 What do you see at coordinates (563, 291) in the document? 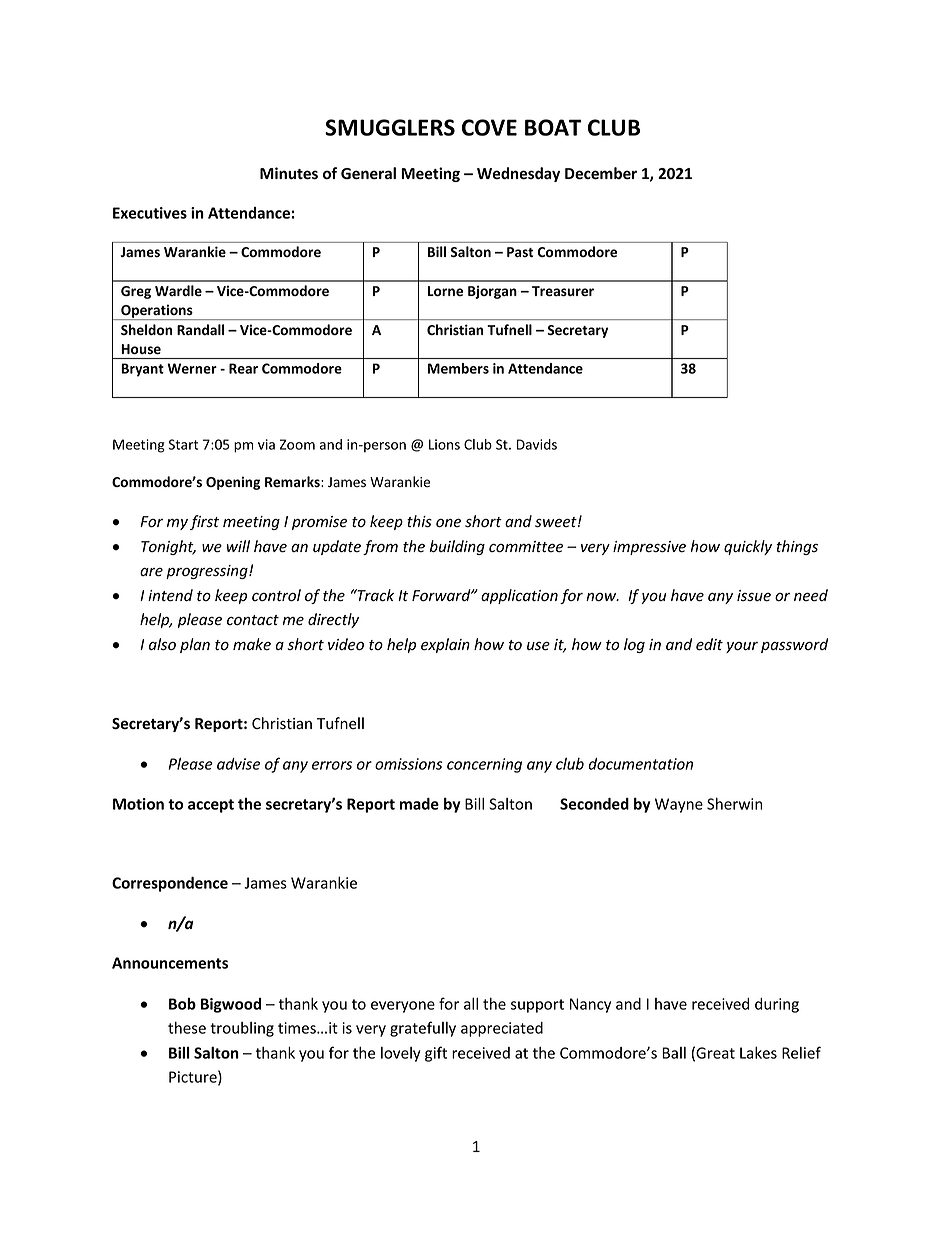
I see `Treasurer` at bounding box center [563, 291].
